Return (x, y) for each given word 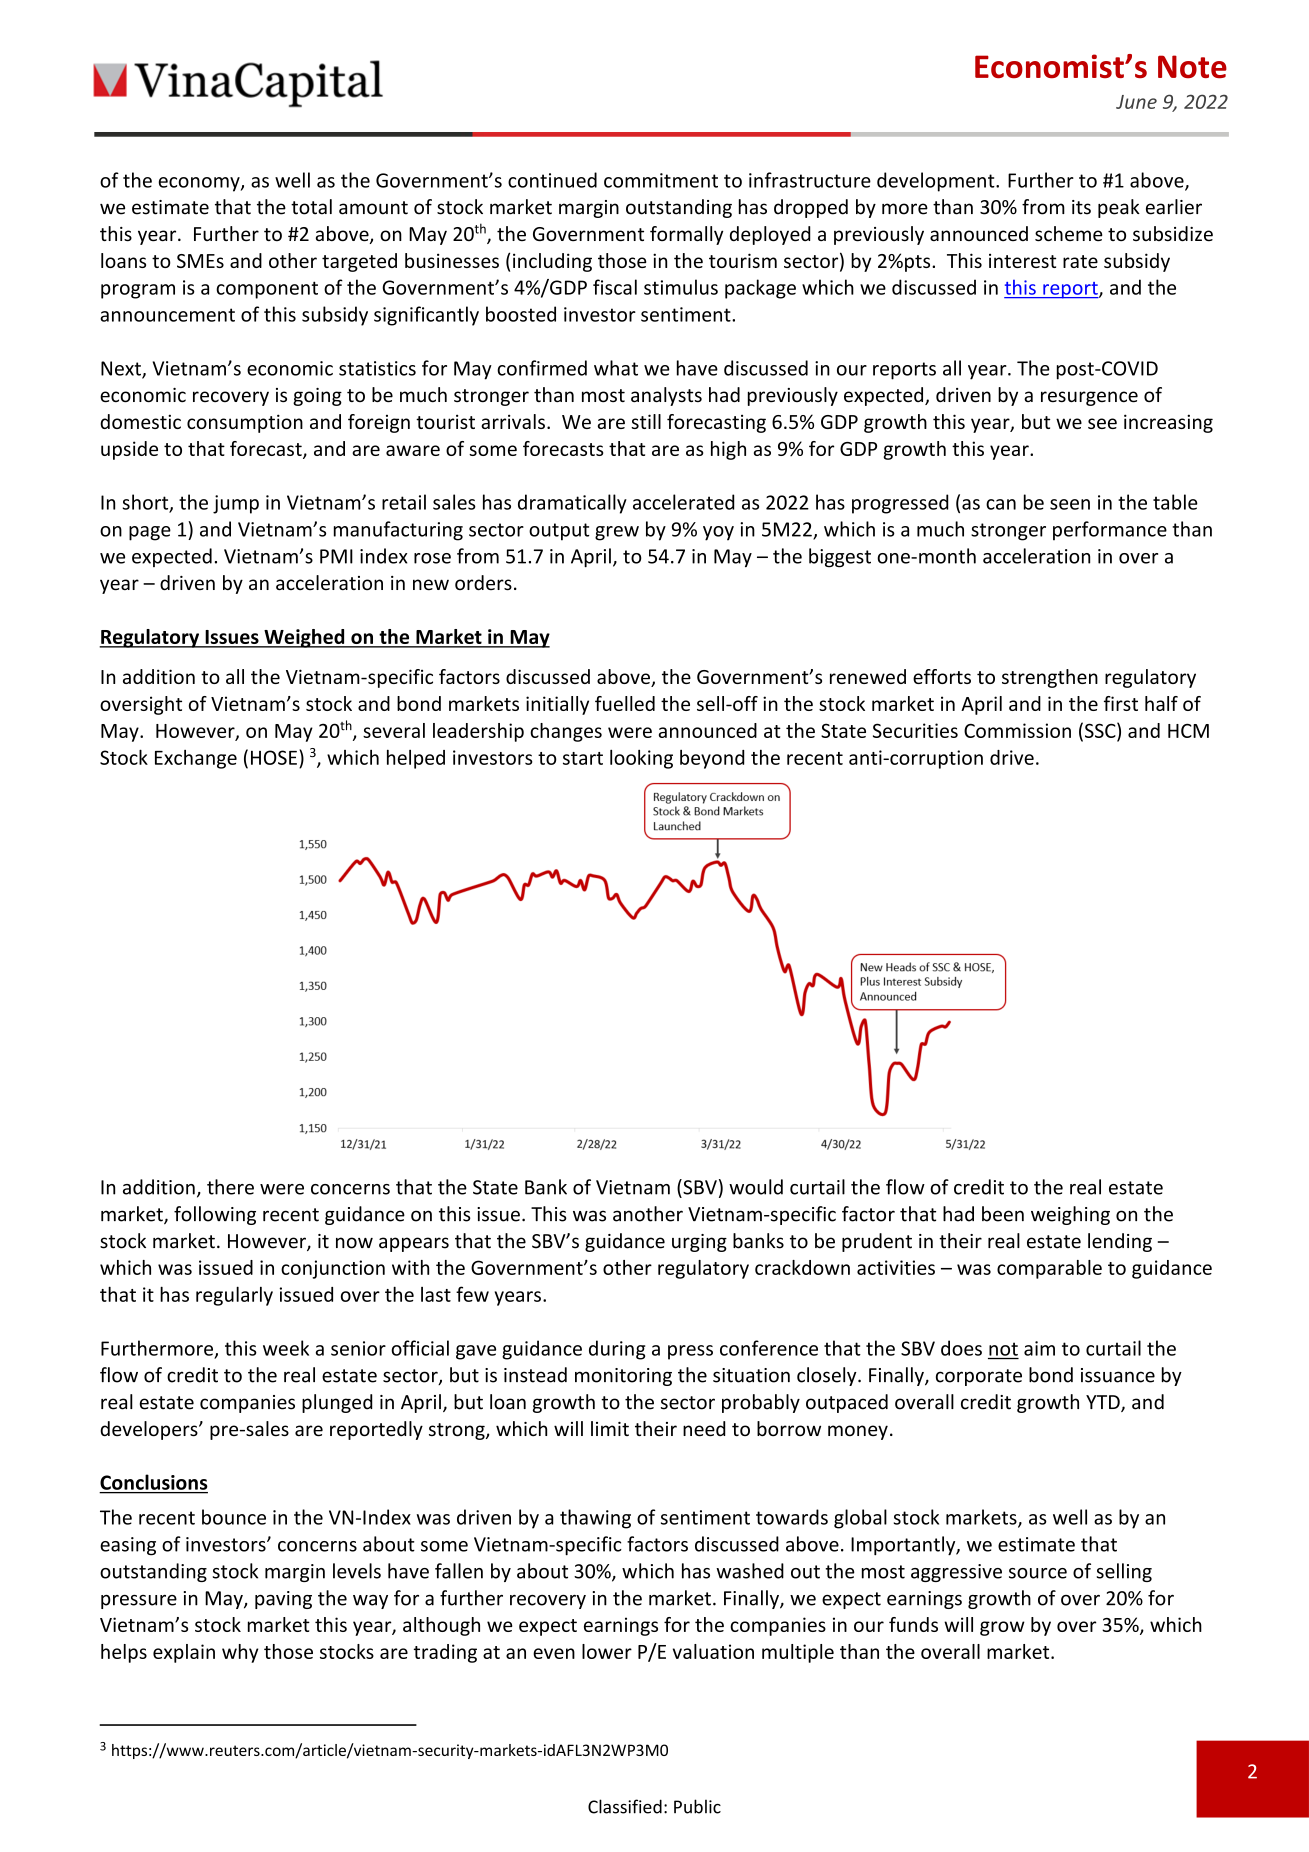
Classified (625, 1806)
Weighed (304, 638)
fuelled (625, 703)
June (1136, 102)
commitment (661, 180)
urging (699, 1243)
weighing (1070, 1215)
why (240, 1653)
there (230, 1187)
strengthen (1050, 678)
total (311, 207)
